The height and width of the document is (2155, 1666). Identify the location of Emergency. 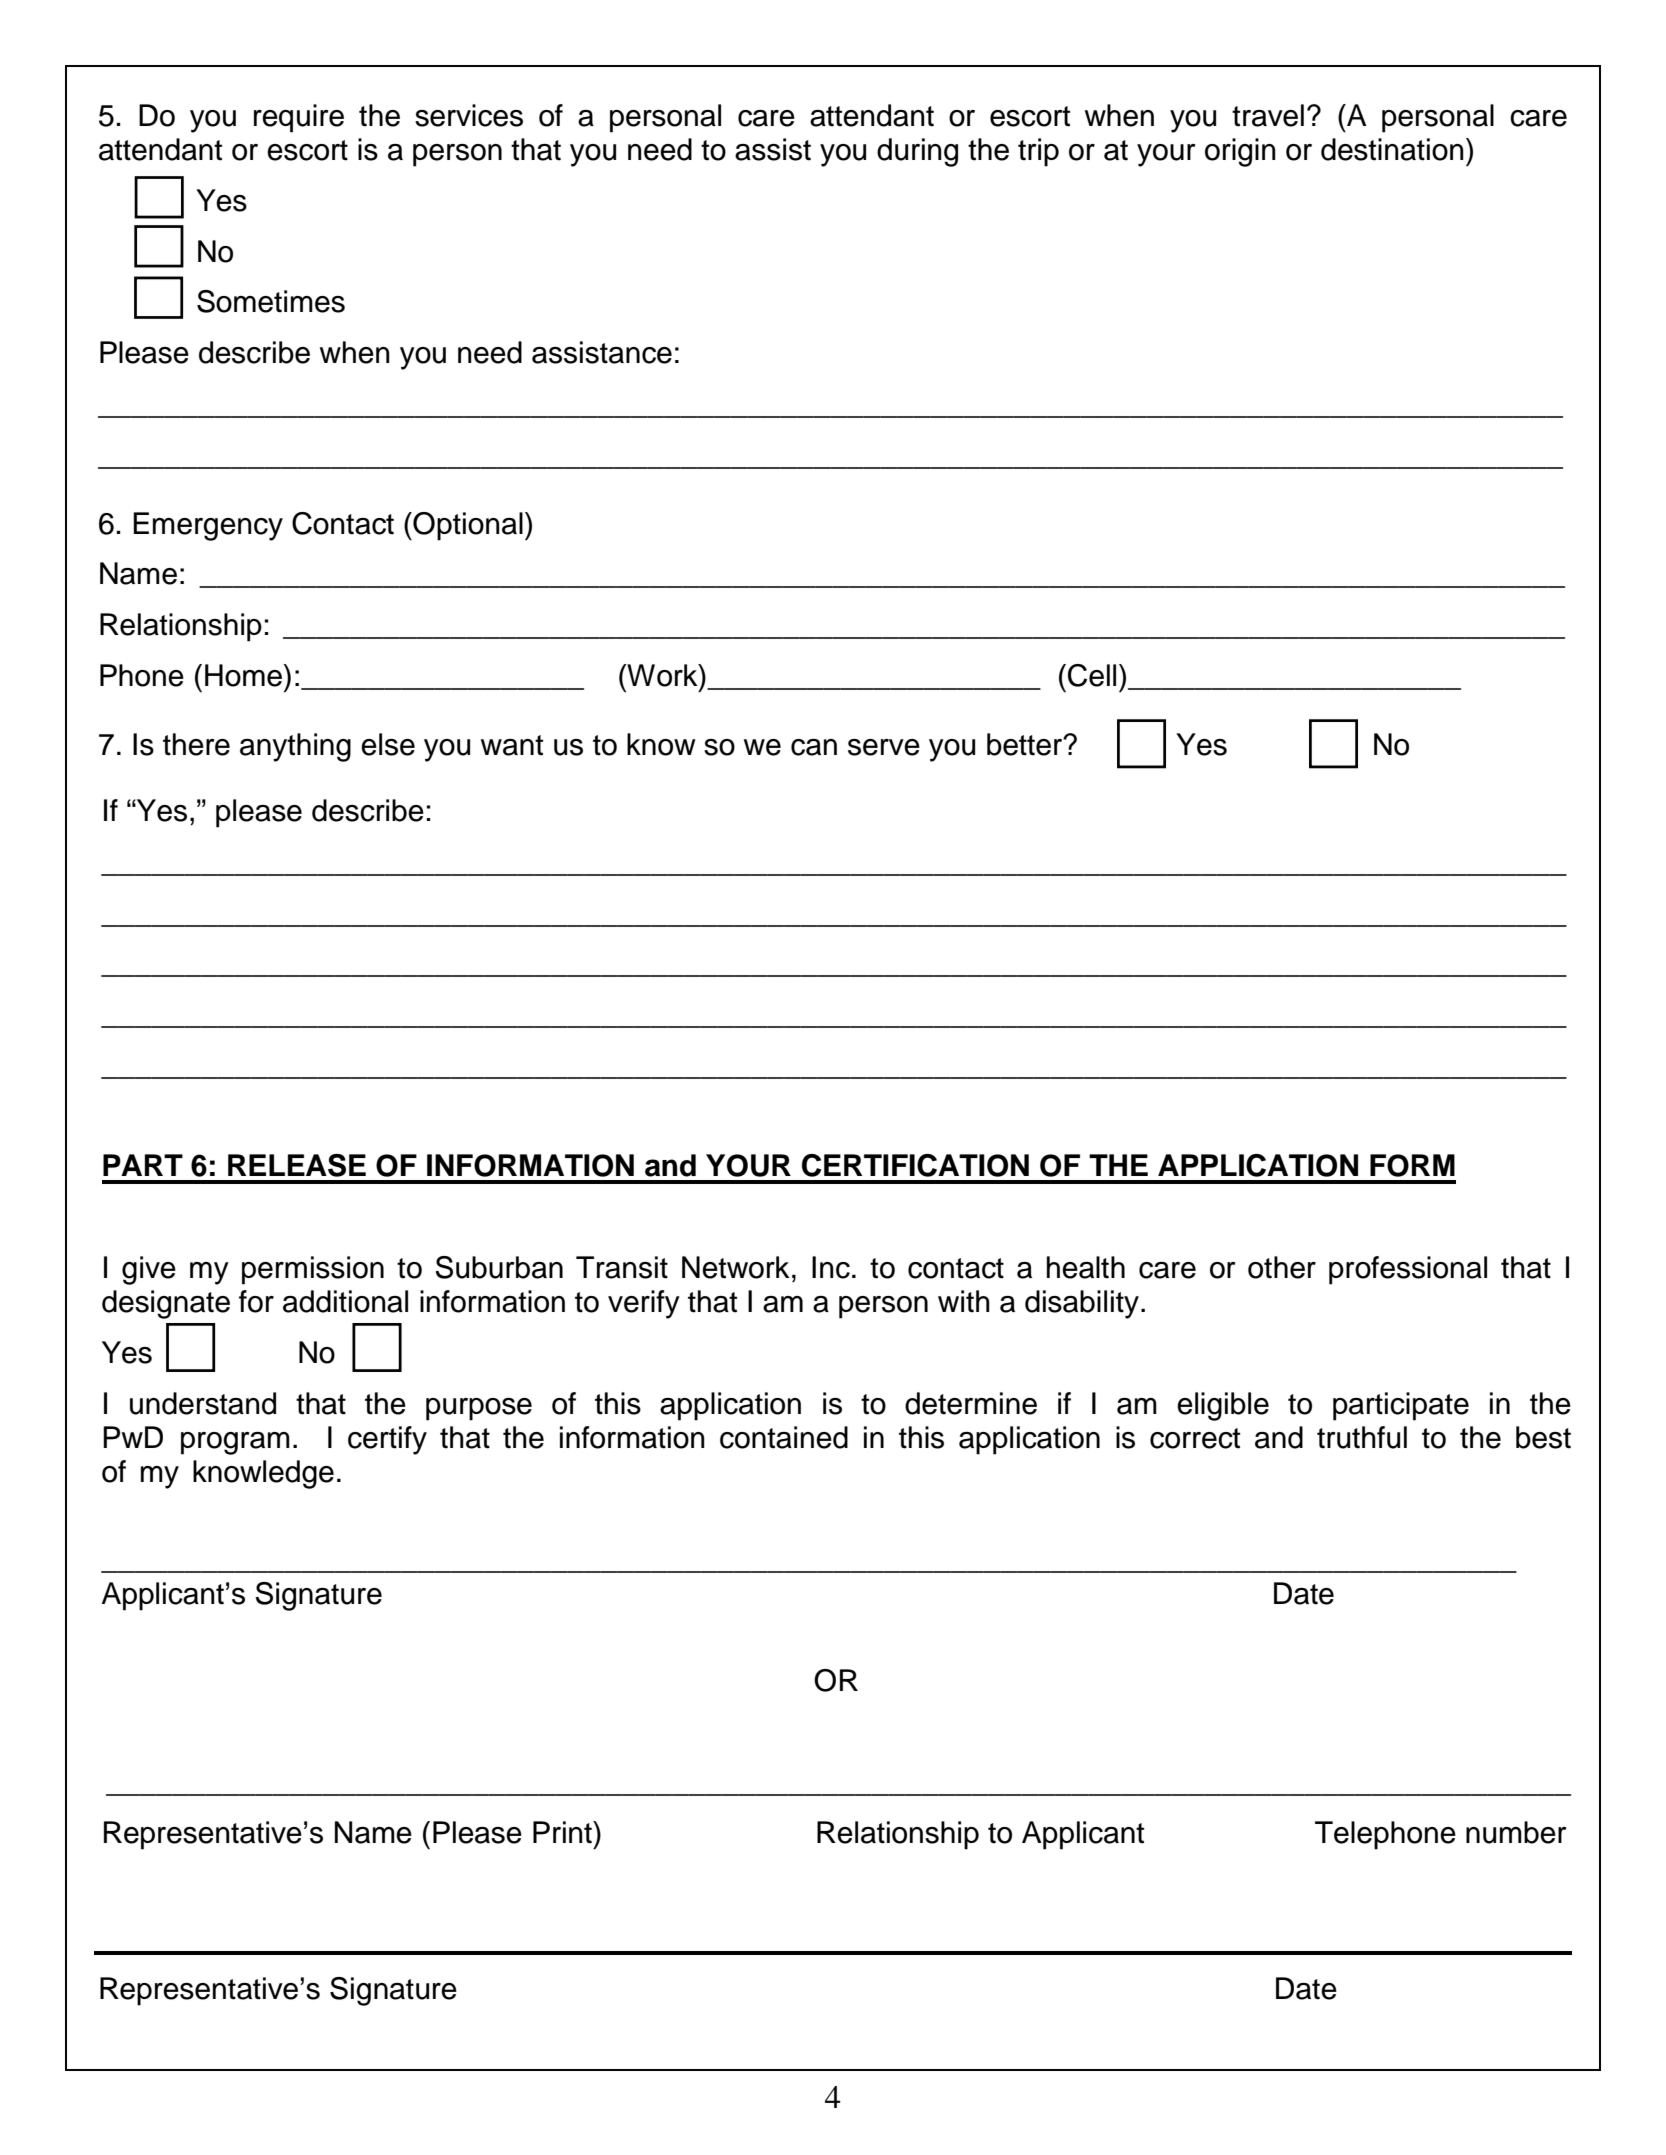
(208, 526).
